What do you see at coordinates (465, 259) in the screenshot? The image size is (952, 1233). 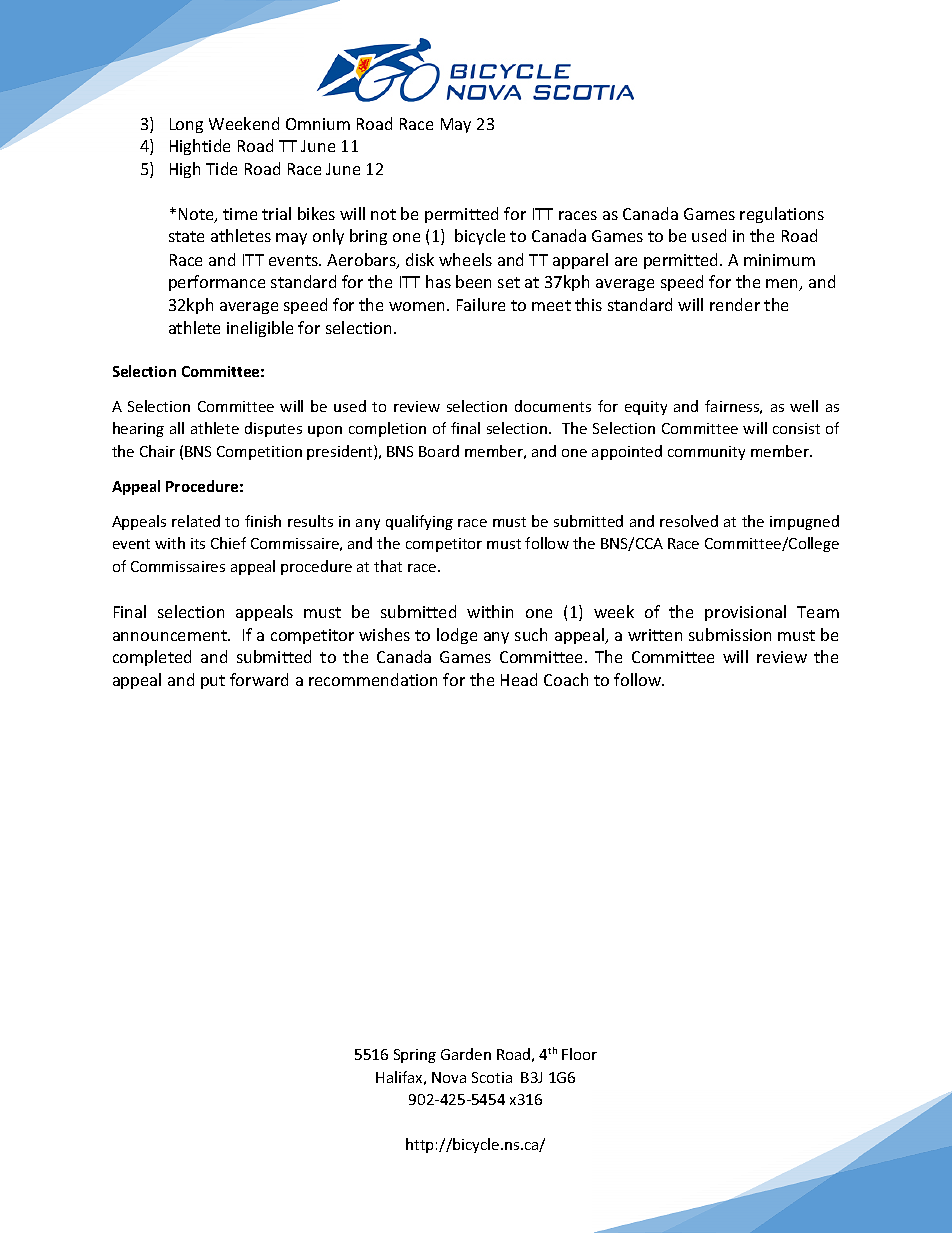 I see `wheels` at bounding box center [465, 259].
